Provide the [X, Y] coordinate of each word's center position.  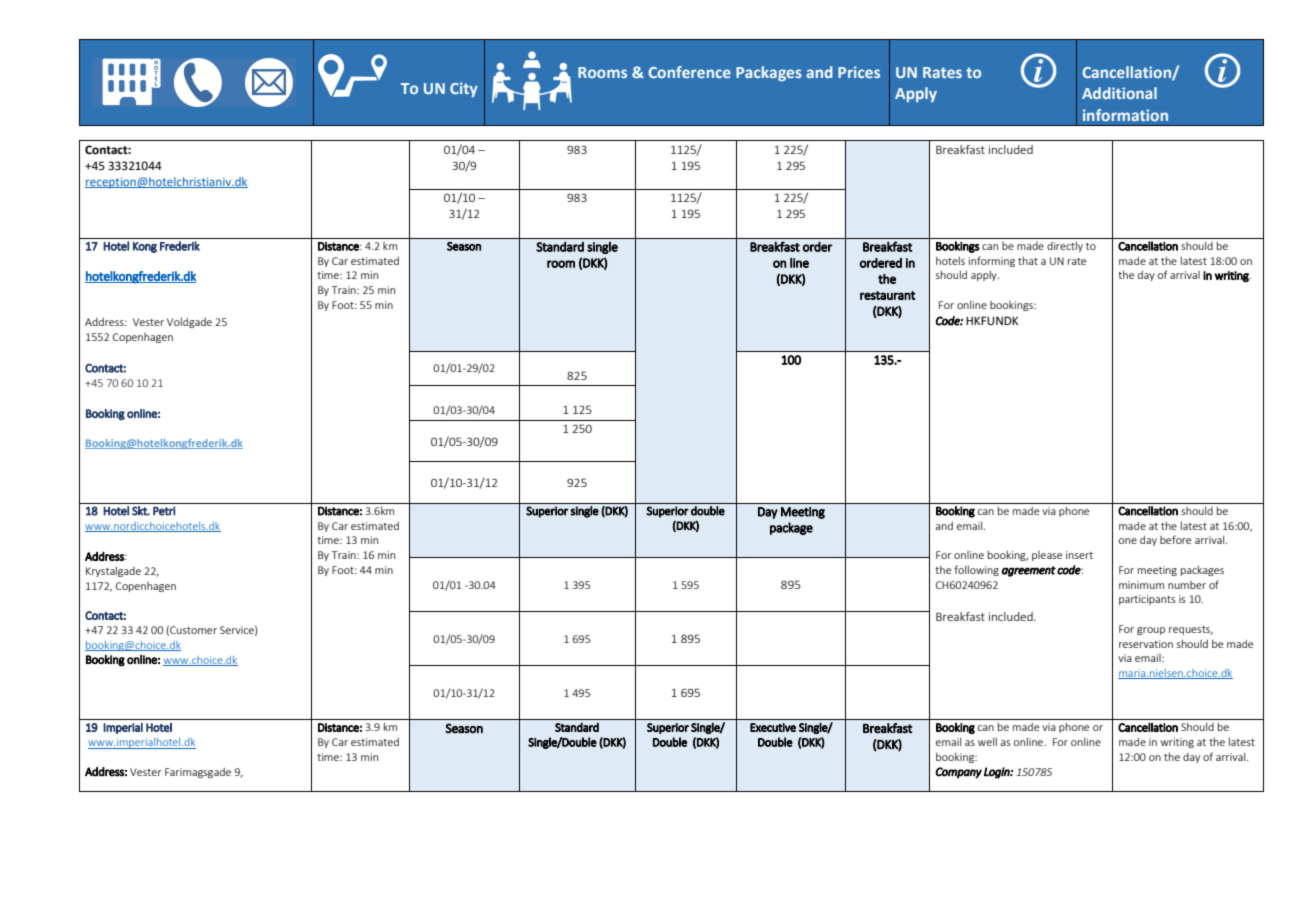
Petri [164, 511]
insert [1079, 555]
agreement [1029, 571]
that [1028, 261]
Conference [689, 72]
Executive [773, 727]
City [464, 89]
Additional [1119, 93]
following [976, 570]
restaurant [888, 295]
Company [958, 773]
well [987, 742]
